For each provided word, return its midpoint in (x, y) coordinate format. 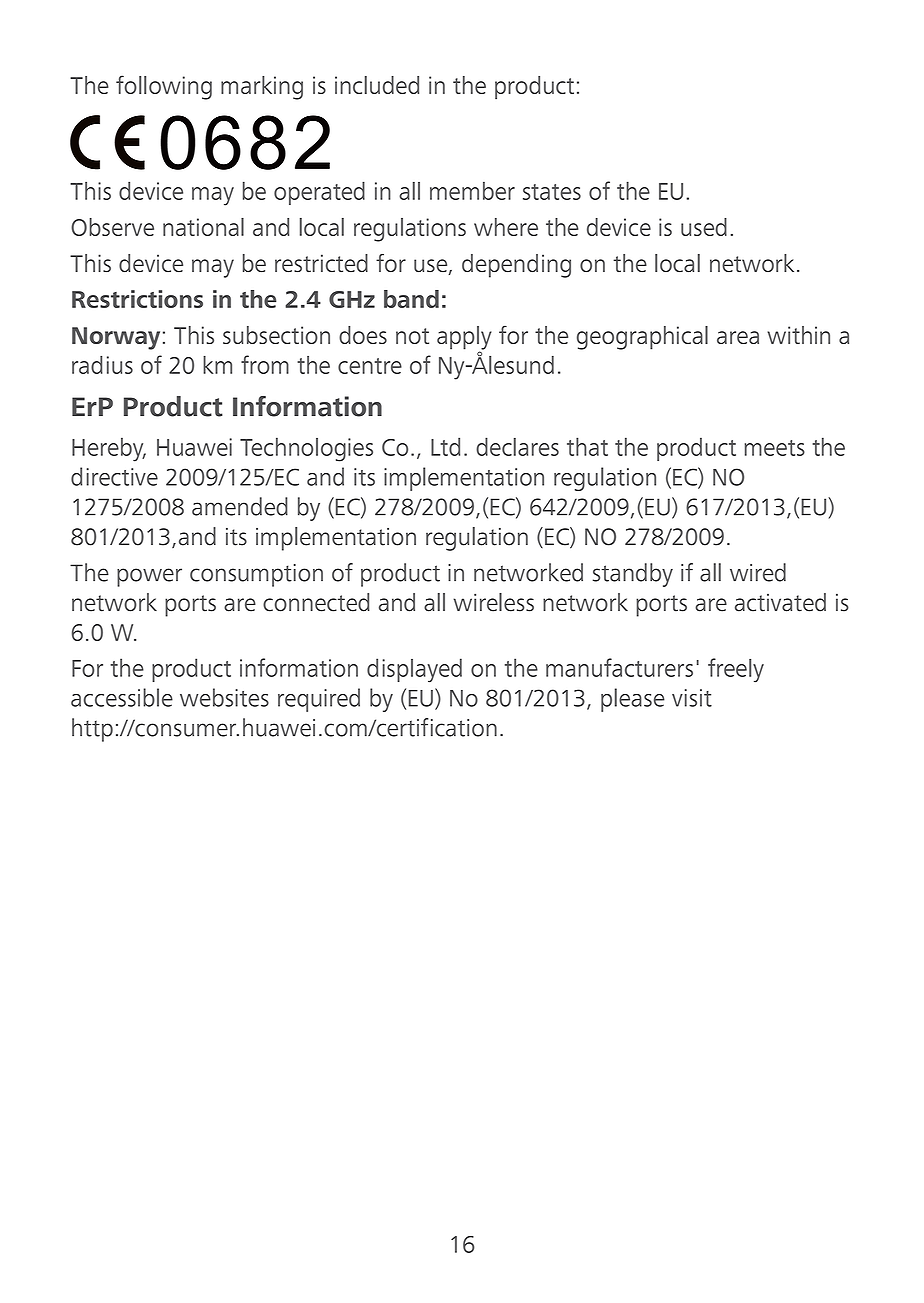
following (164, 87)
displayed (414, 670)
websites (224, 697)
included (377, 85)
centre (370, 366)
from (265, 364)
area (738, 337)
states (552, 192)
